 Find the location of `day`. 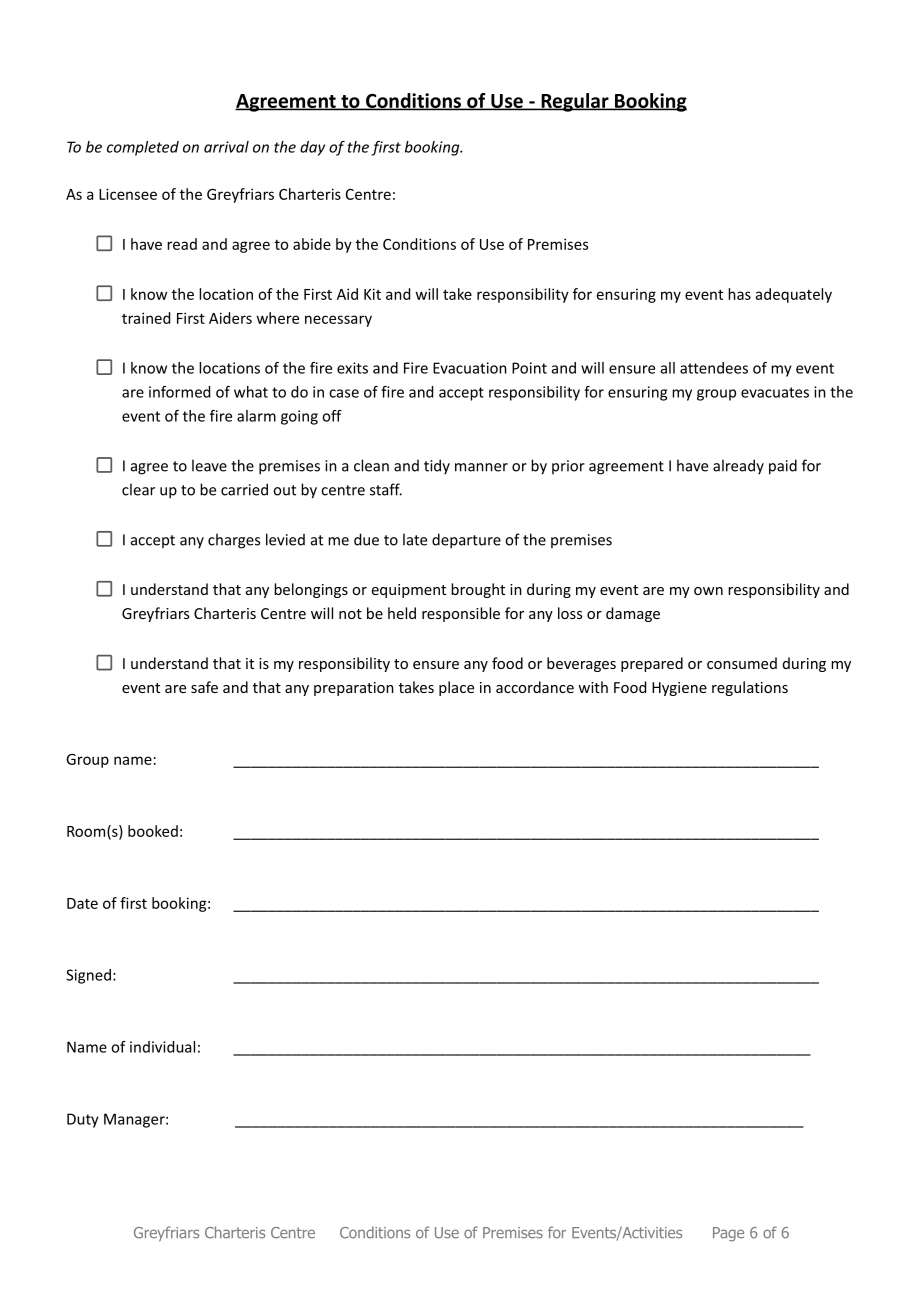

day is located at coordinates (312, 148).
